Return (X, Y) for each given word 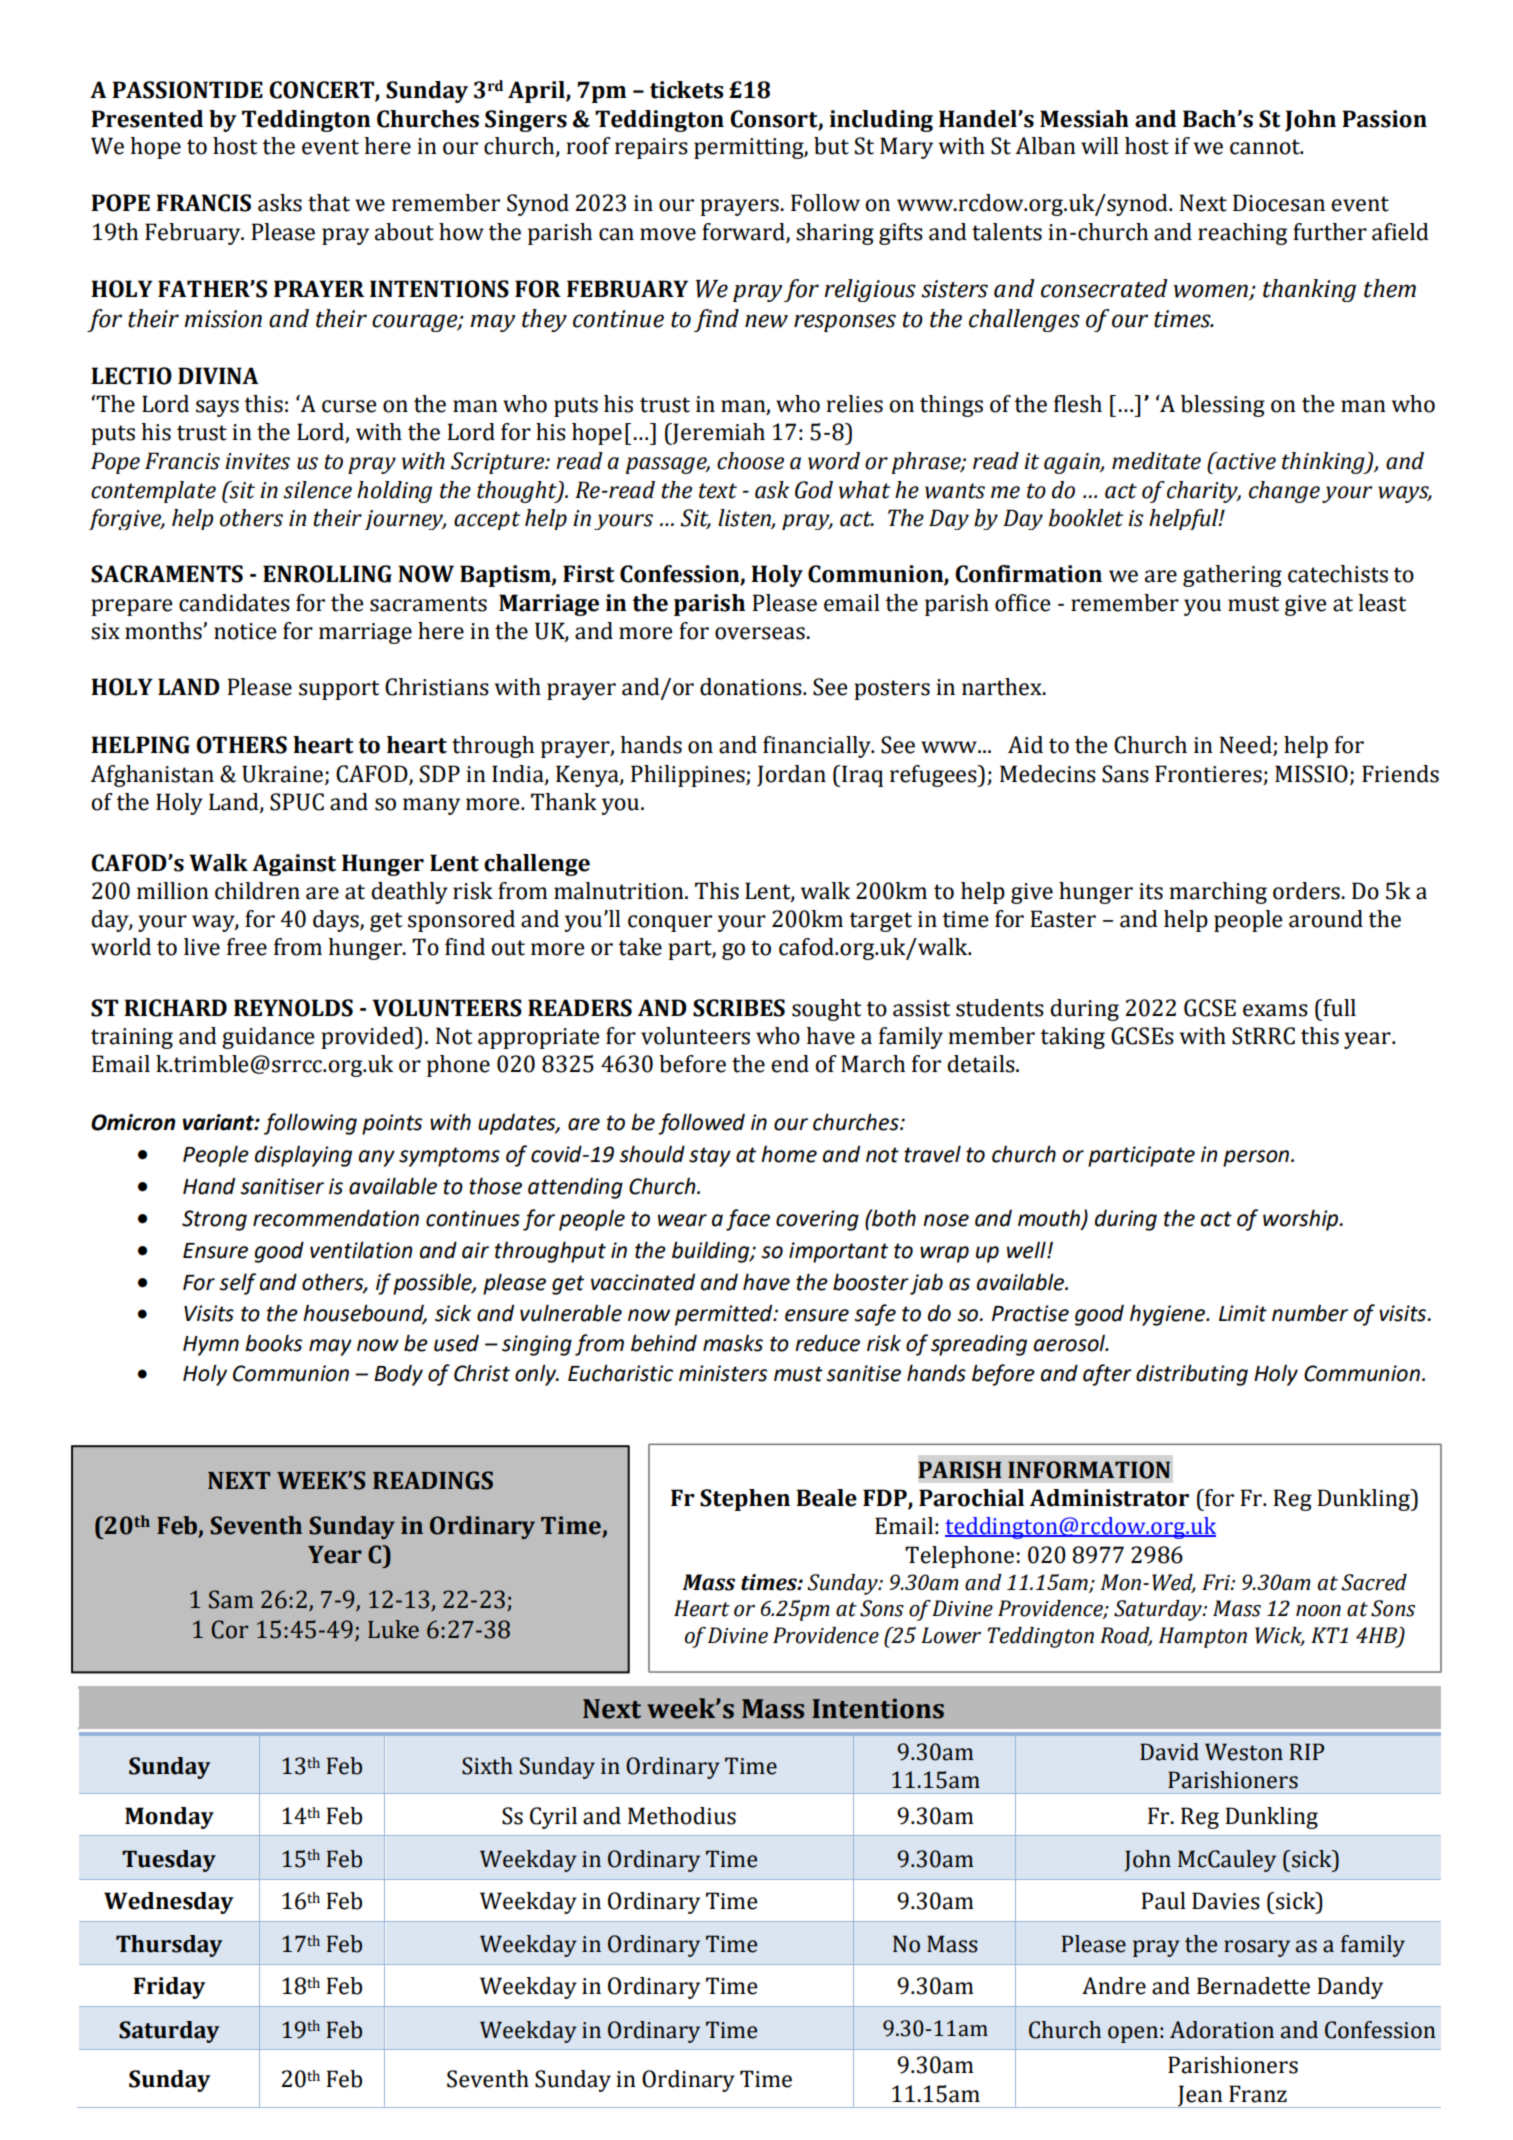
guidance (268, 1038)
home (789, 1154)
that (329, 203)
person (1256, 1158)
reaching (1242, 234)
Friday (169, 1988)
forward (744, 232)
